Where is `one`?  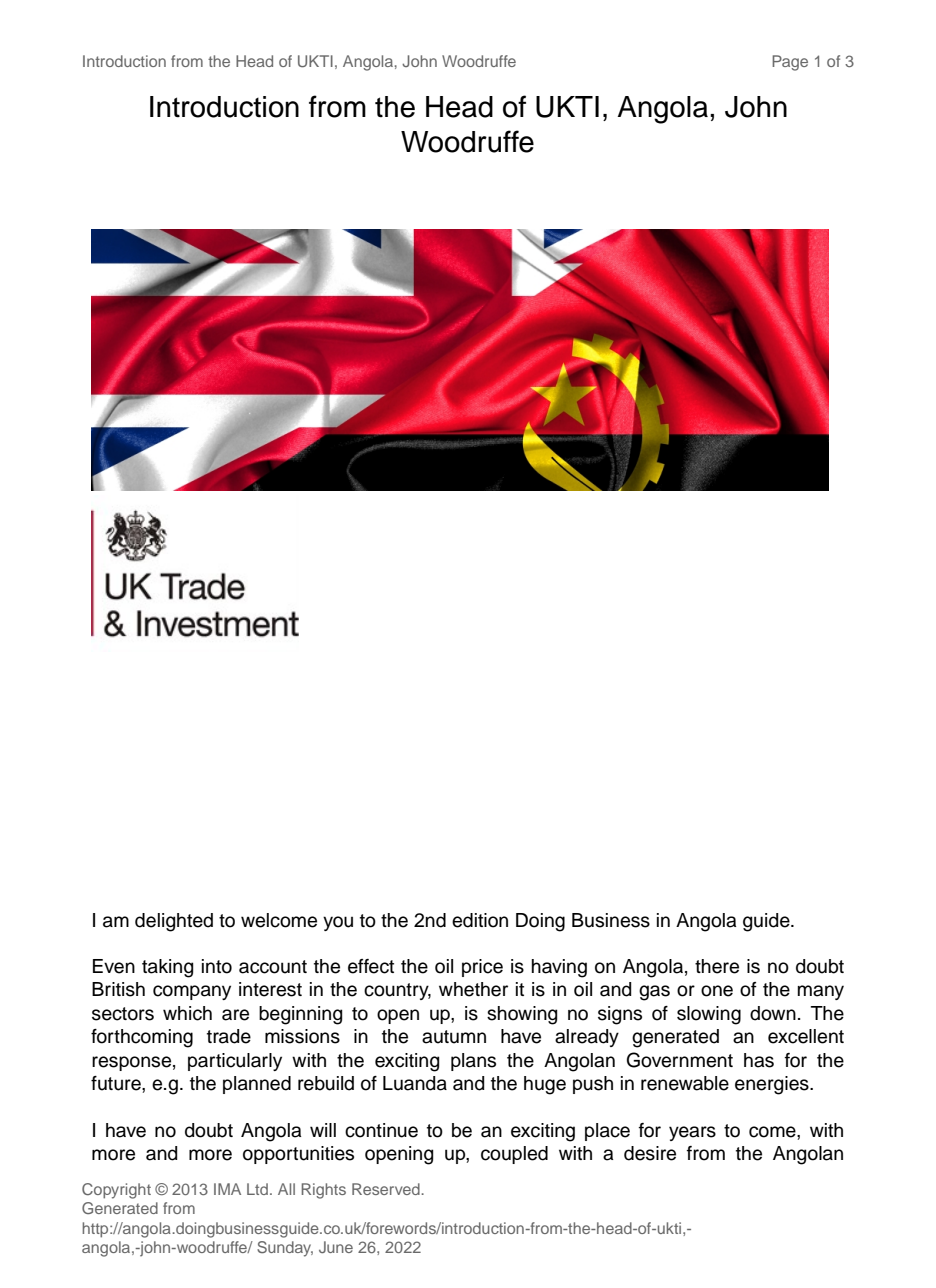
one is located at coordinates (717, 991).
